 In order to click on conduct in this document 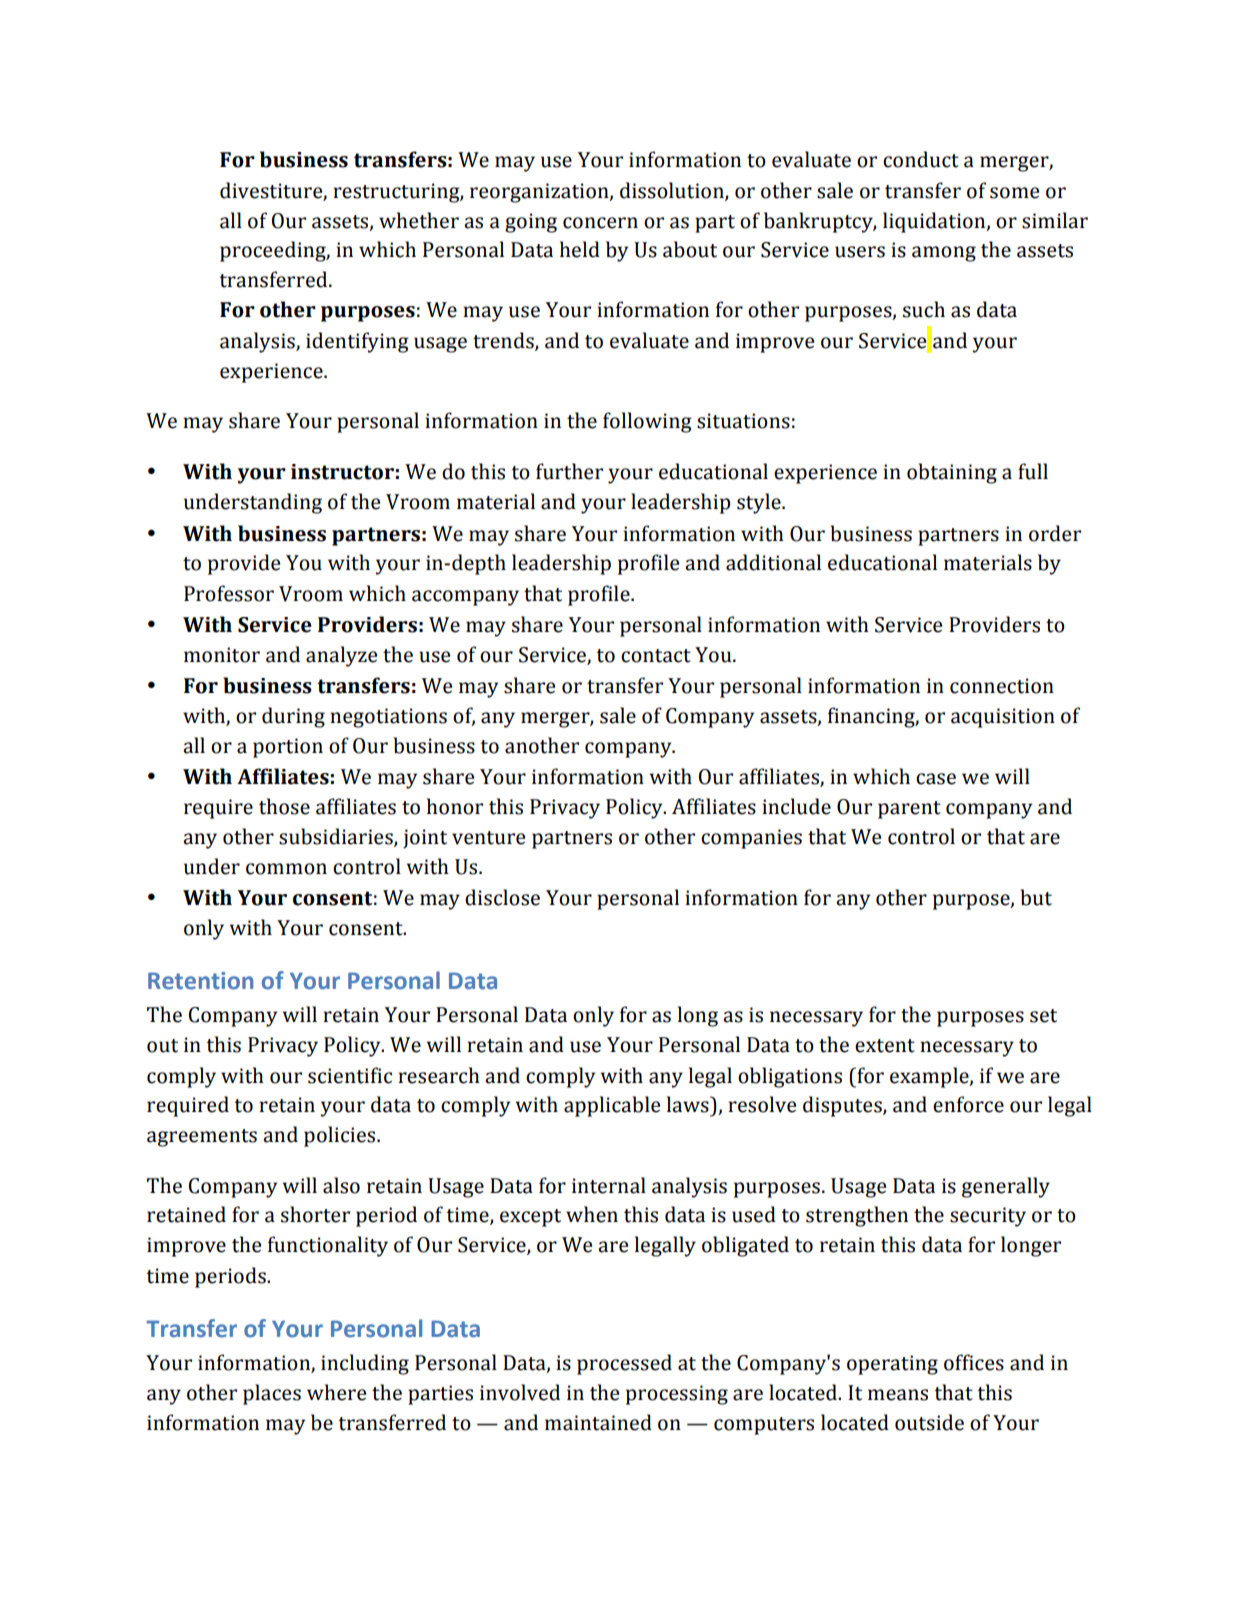, I will do `click(921, 159)`.
